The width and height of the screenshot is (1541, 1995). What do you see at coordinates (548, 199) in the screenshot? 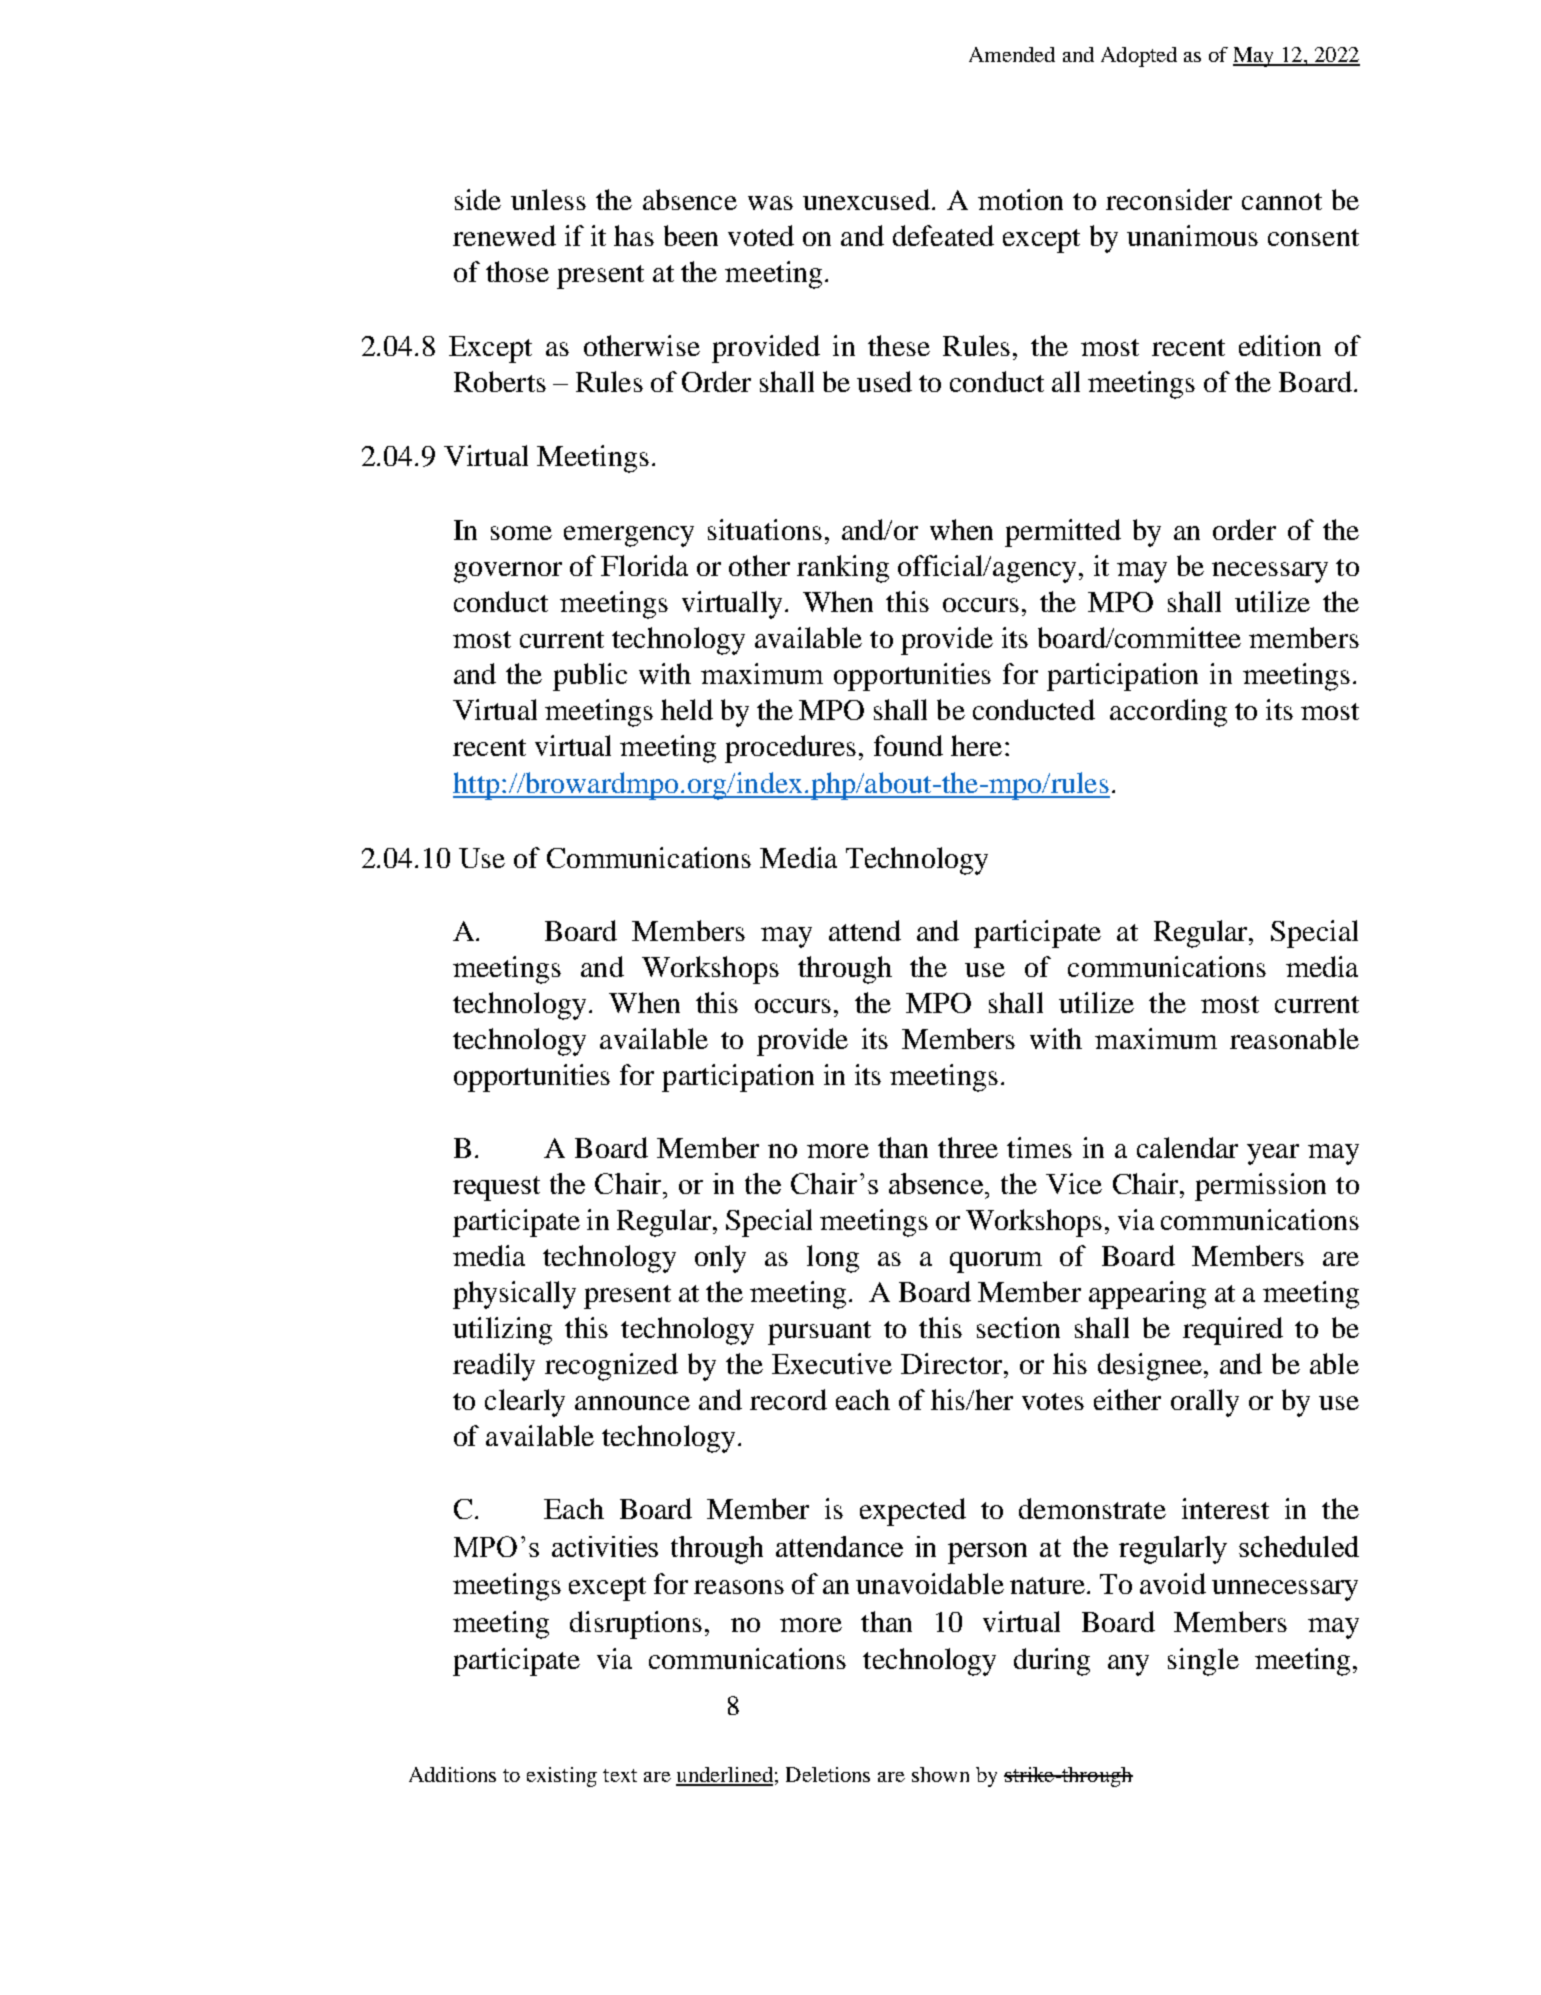
I see `unless` at bounding box center [548, 199].
